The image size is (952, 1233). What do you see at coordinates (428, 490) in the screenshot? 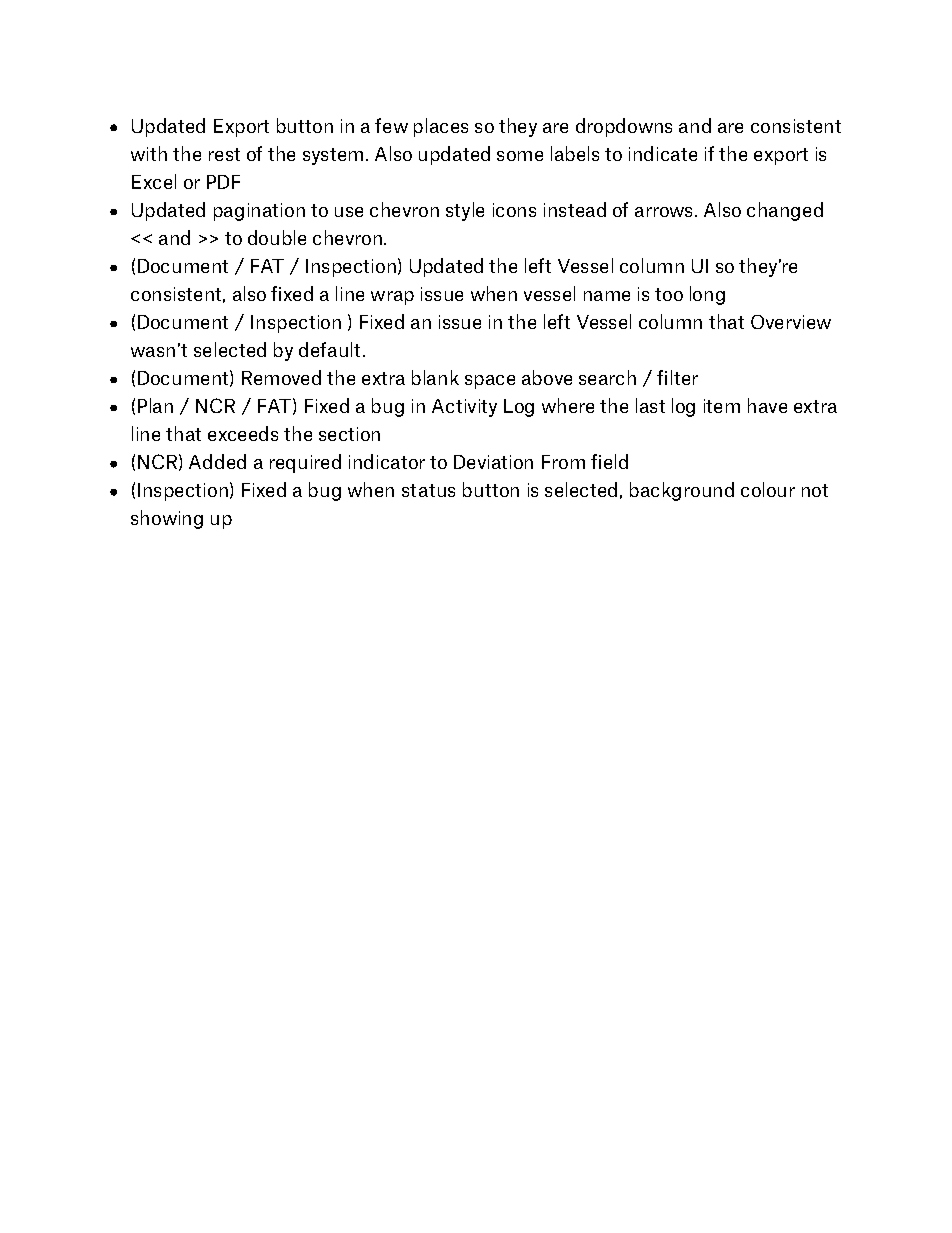
I see `status` at bounding box center [428, 490].
